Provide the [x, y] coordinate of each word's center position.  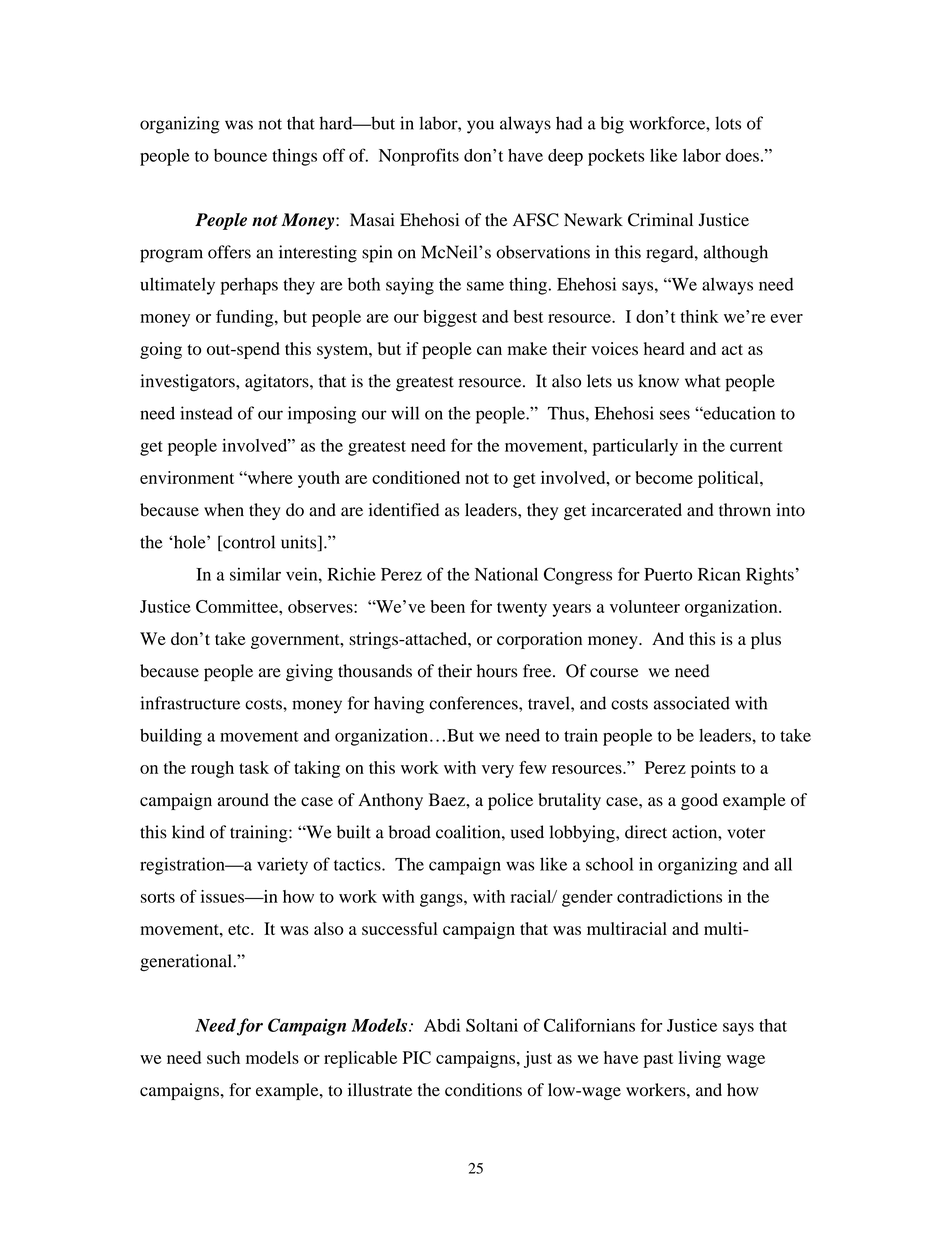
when [224, 510]
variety [282, 866]
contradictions [669, 896]
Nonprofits [419, 157]
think [699, 316]
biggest [450, 318]
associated [692, 703]
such [223, 1057]
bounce [240, 155]
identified [404, 510]
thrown [745, 510]
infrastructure [190, 703]
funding [246, 318]
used [527, 832]
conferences [474, 703]
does [742, 155]
